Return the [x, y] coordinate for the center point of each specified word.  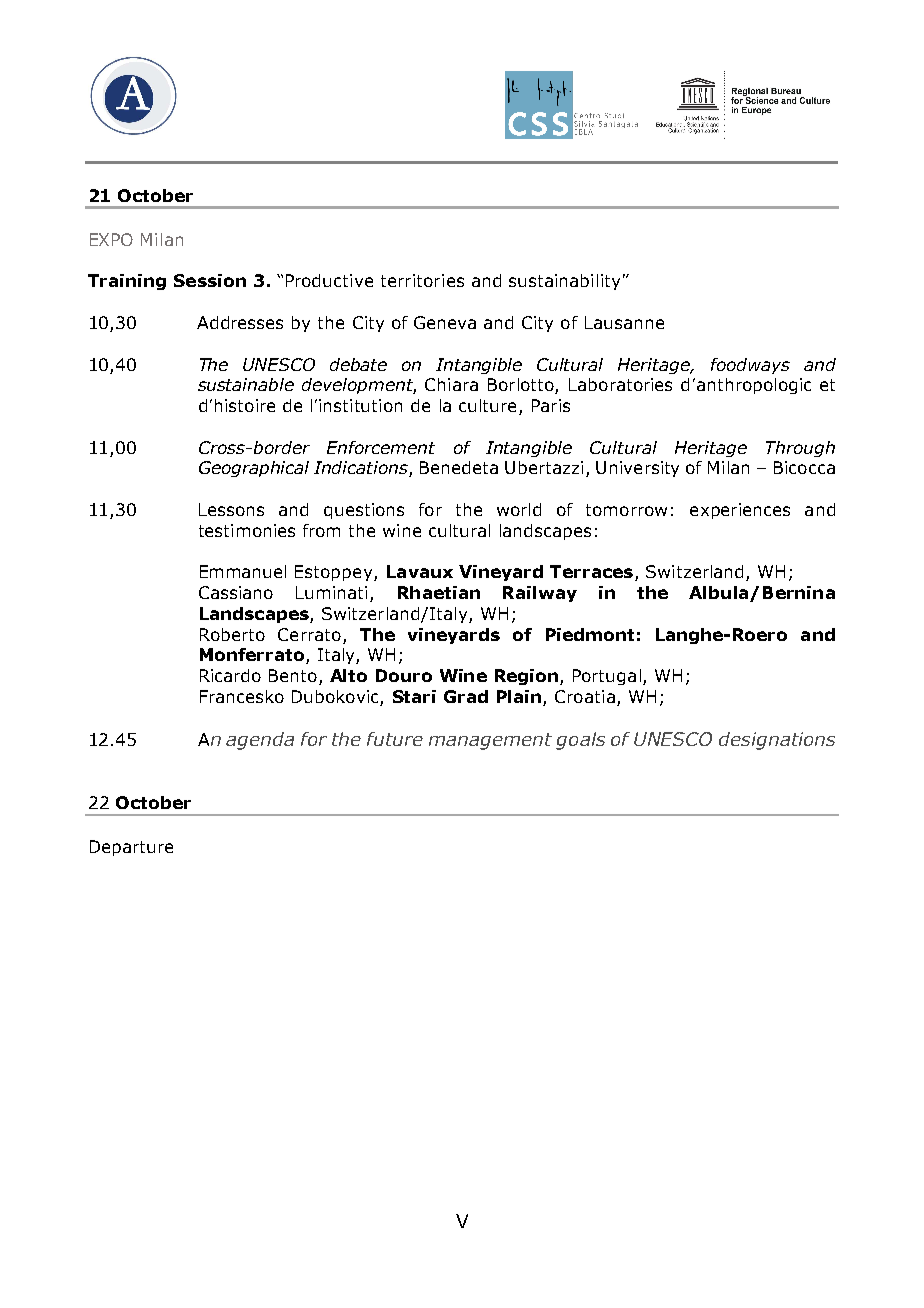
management [490, 741]
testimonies [247, 530]
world [519, 509]
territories [422, 280]
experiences [740, 511]
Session [210, 280]
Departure [131, 848]
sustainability [564, 282]
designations [777, 741]
